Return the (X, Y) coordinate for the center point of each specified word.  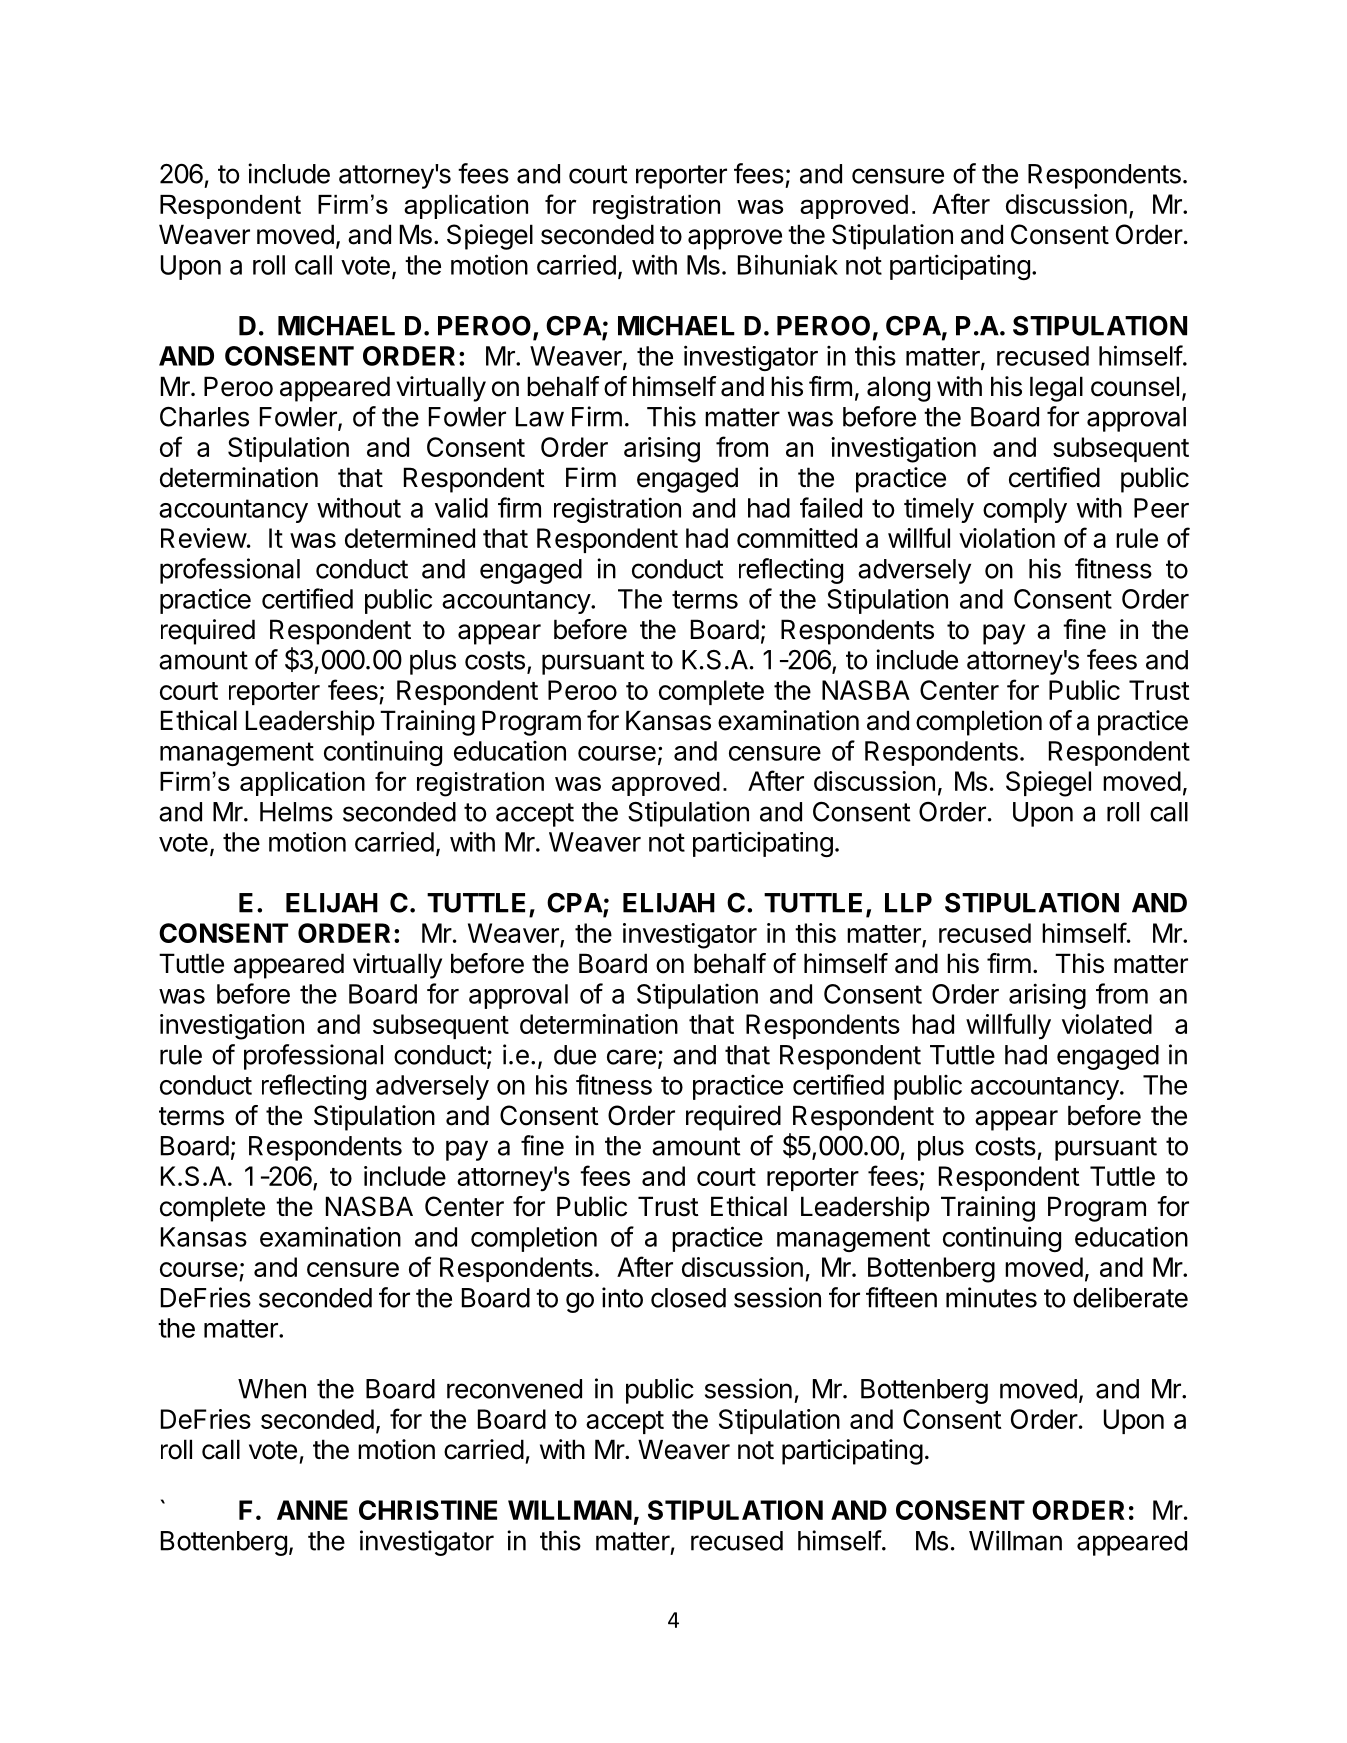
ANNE (312, 1510)
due (575, 1055)
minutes (991, 1297)
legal (1056, 389)
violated (1107, 1024)
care (631, 1057)
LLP (908, 903)
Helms (296, 812)
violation (1007, 538)
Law (540, 417)
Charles (204, 417)
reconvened (514, 1389)
